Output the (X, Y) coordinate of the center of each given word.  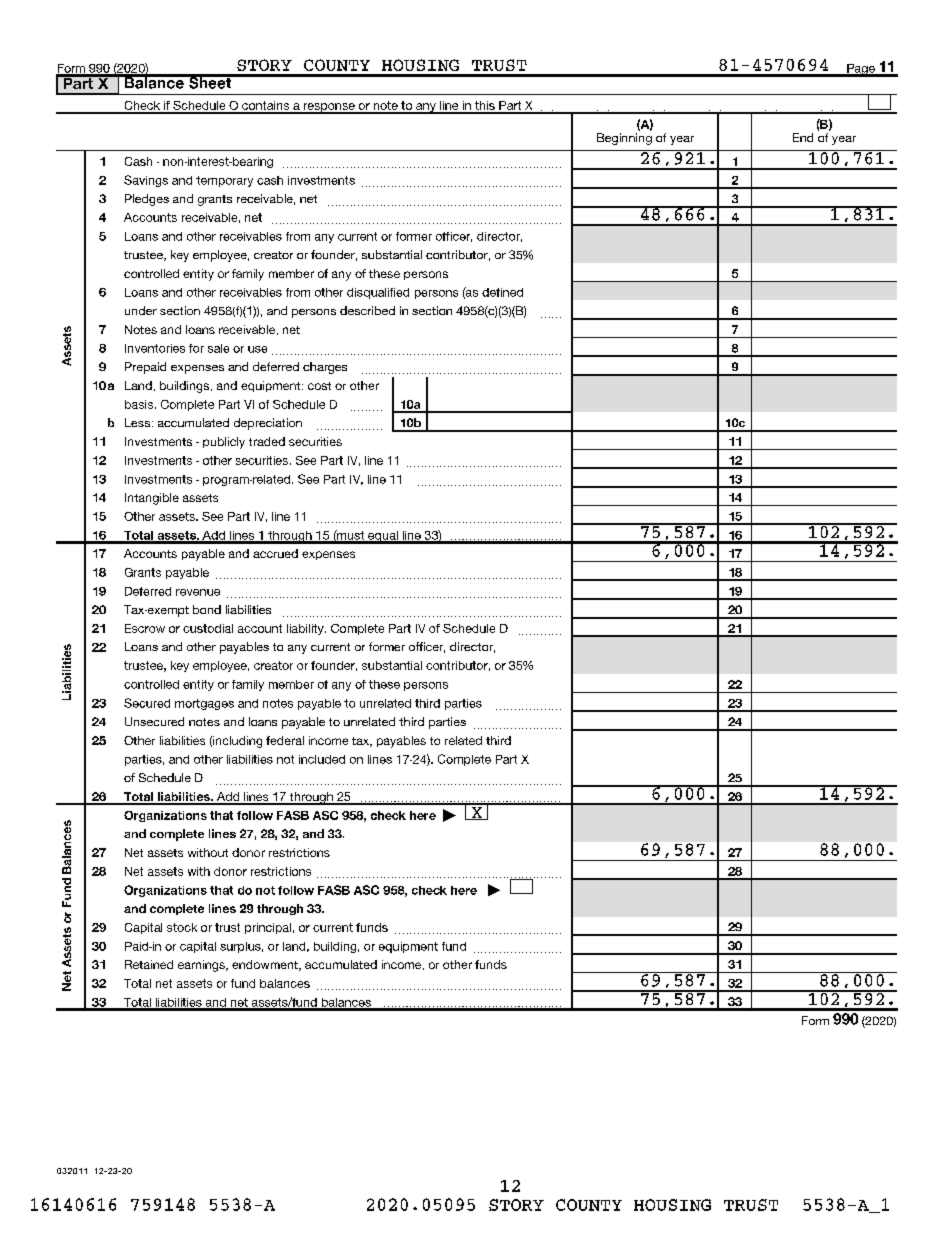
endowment (266, 965)
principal (268, 928)
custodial (208, 628)
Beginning (624, 139)
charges (325, 368)
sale (218, 348)
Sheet (210, 82)
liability (306, 629)
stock (182, 927)
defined (502, 292)
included (322, 759)
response (329, 108)
